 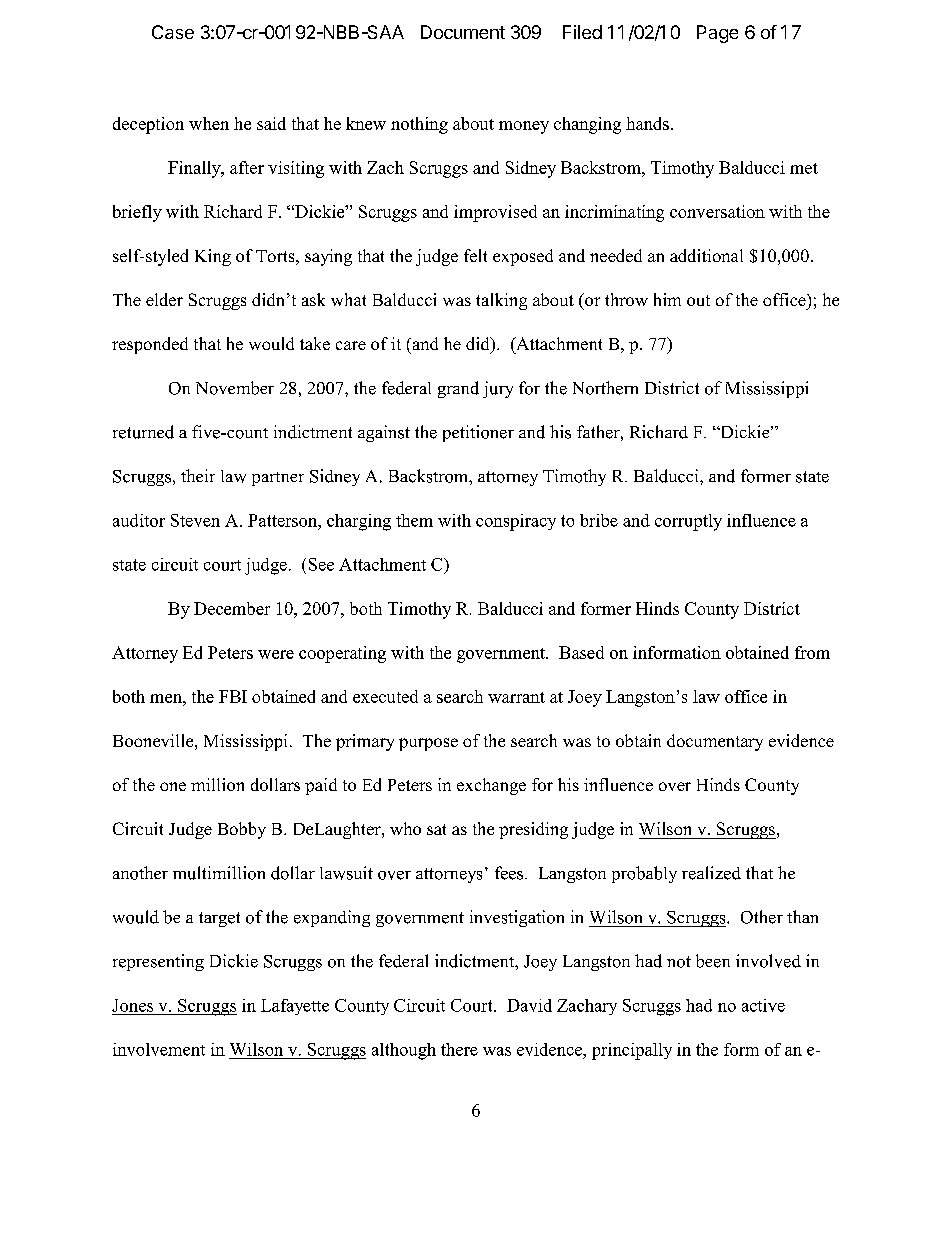 What do you see at coordinates (711, 873) in the screenshot?
I see `realized` at bounding box center [711, 873].
